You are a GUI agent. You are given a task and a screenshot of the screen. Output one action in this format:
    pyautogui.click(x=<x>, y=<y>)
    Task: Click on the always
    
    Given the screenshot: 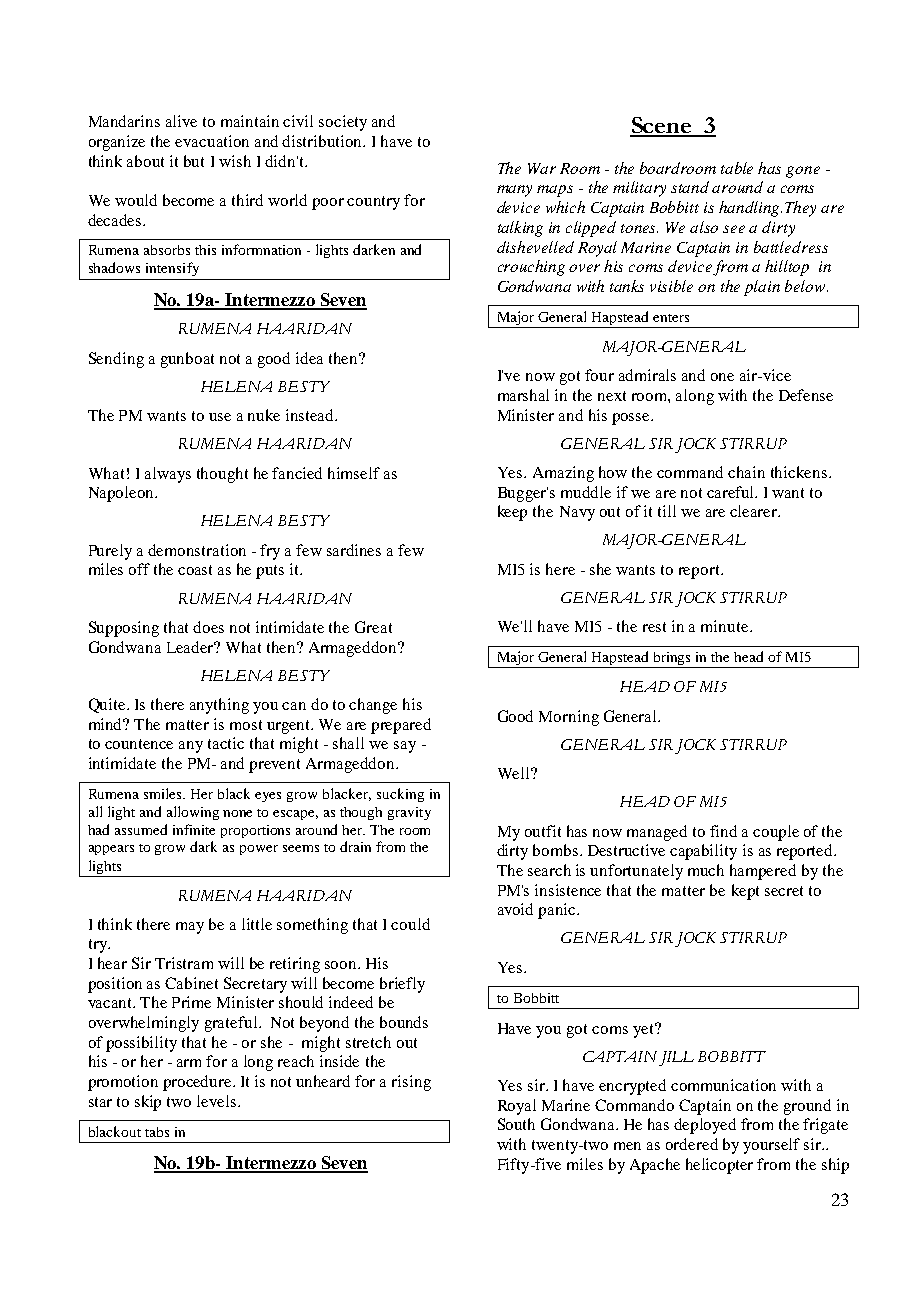 What is the action you would take?
    pyautogui.click(x=168, y=475)
